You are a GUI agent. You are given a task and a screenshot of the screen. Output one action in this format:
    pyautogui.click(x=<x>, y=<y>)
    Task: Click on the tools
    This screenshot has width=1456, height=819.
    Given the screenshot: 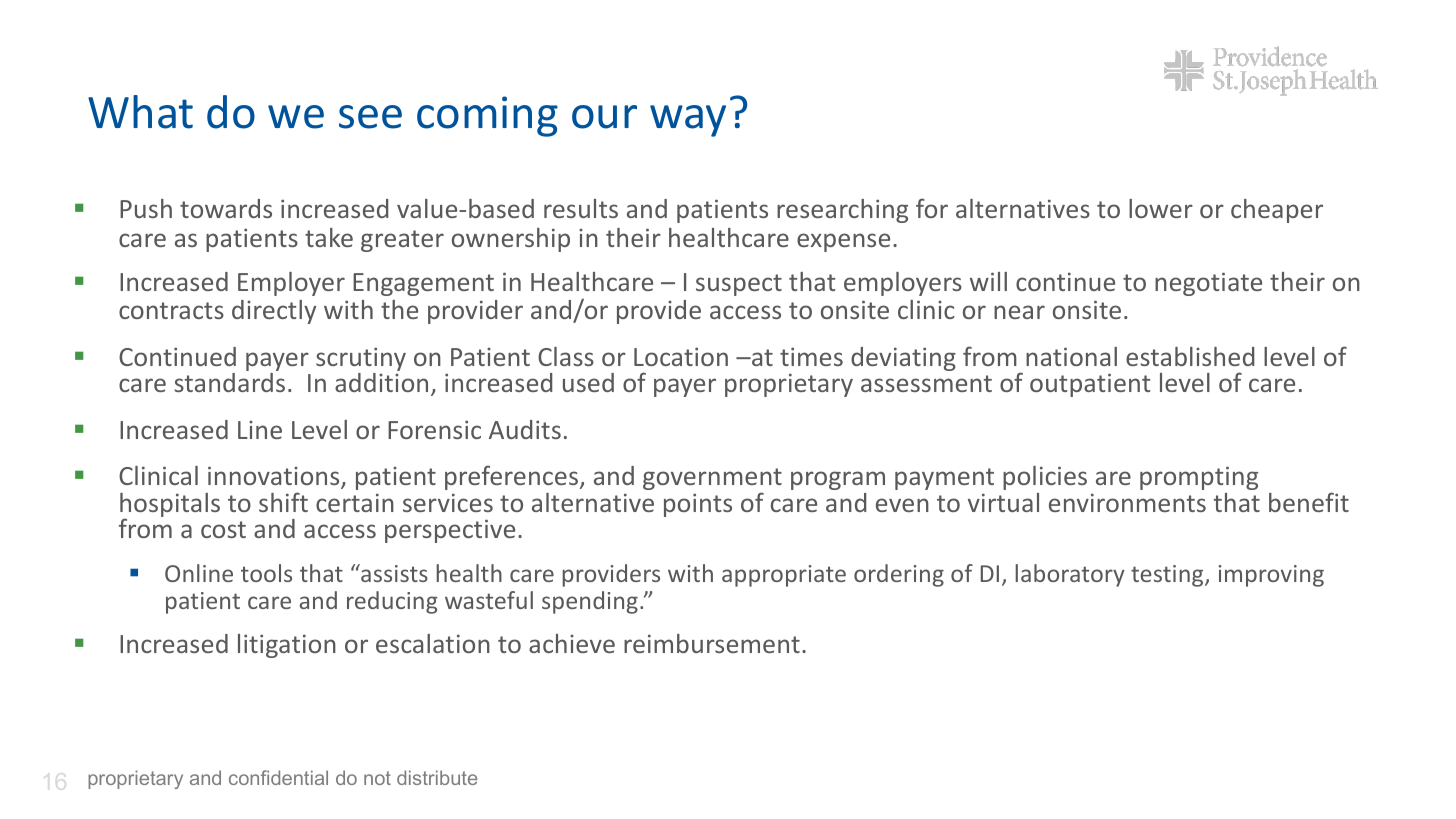 What is the action you would take?
    pyautogui.click(x=266, y=573)
